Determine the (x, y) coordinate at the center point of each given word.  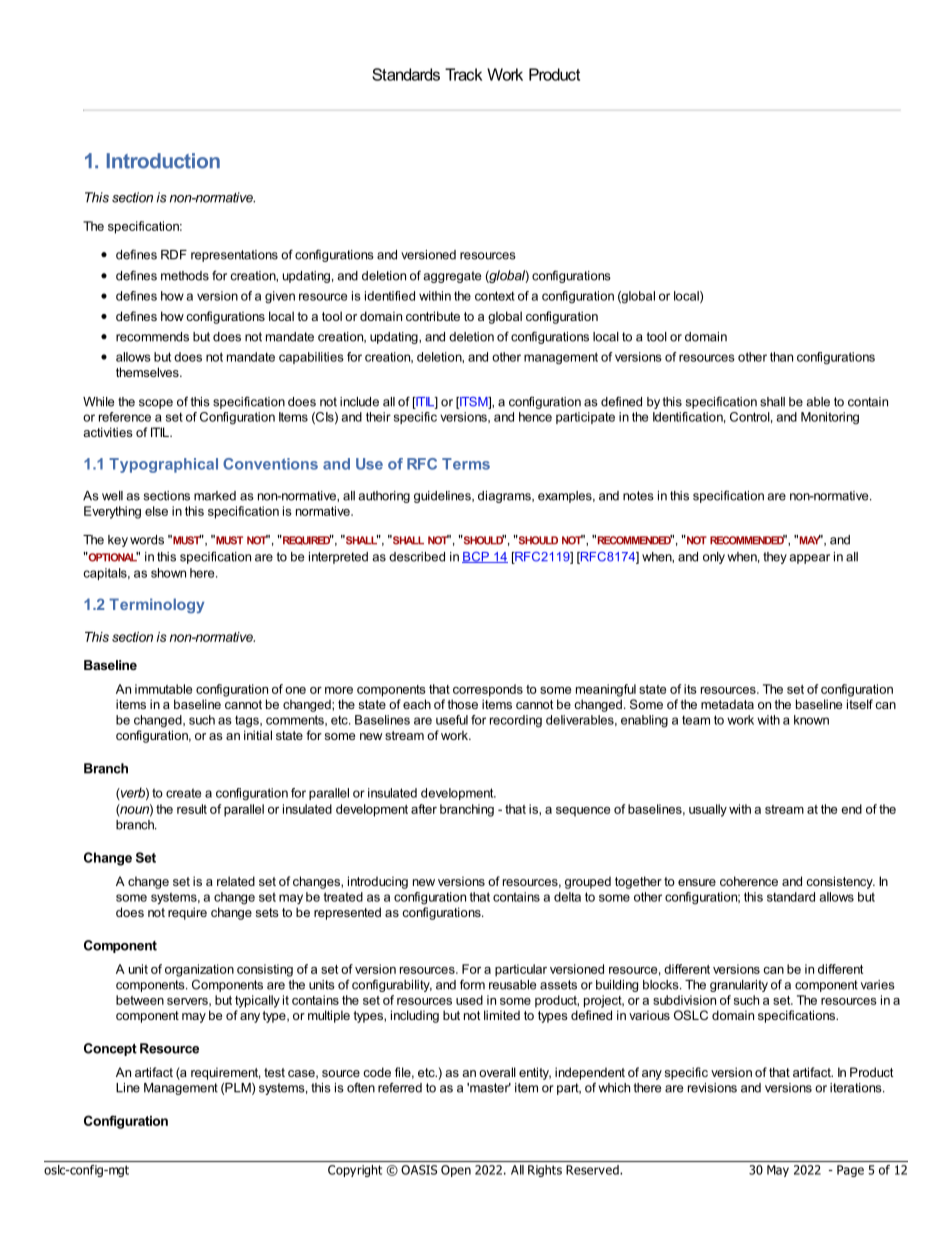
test (274, 1072)
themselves (148, 372)
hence (535, 417)
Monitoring (830, 418)
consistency (840, 882)
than (781, 357)
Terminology (156, 605)
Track (463, 74)
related (236, 881)
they (775, 558)
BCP (476, 557)
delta (567, 897)
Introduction (163, 161)
